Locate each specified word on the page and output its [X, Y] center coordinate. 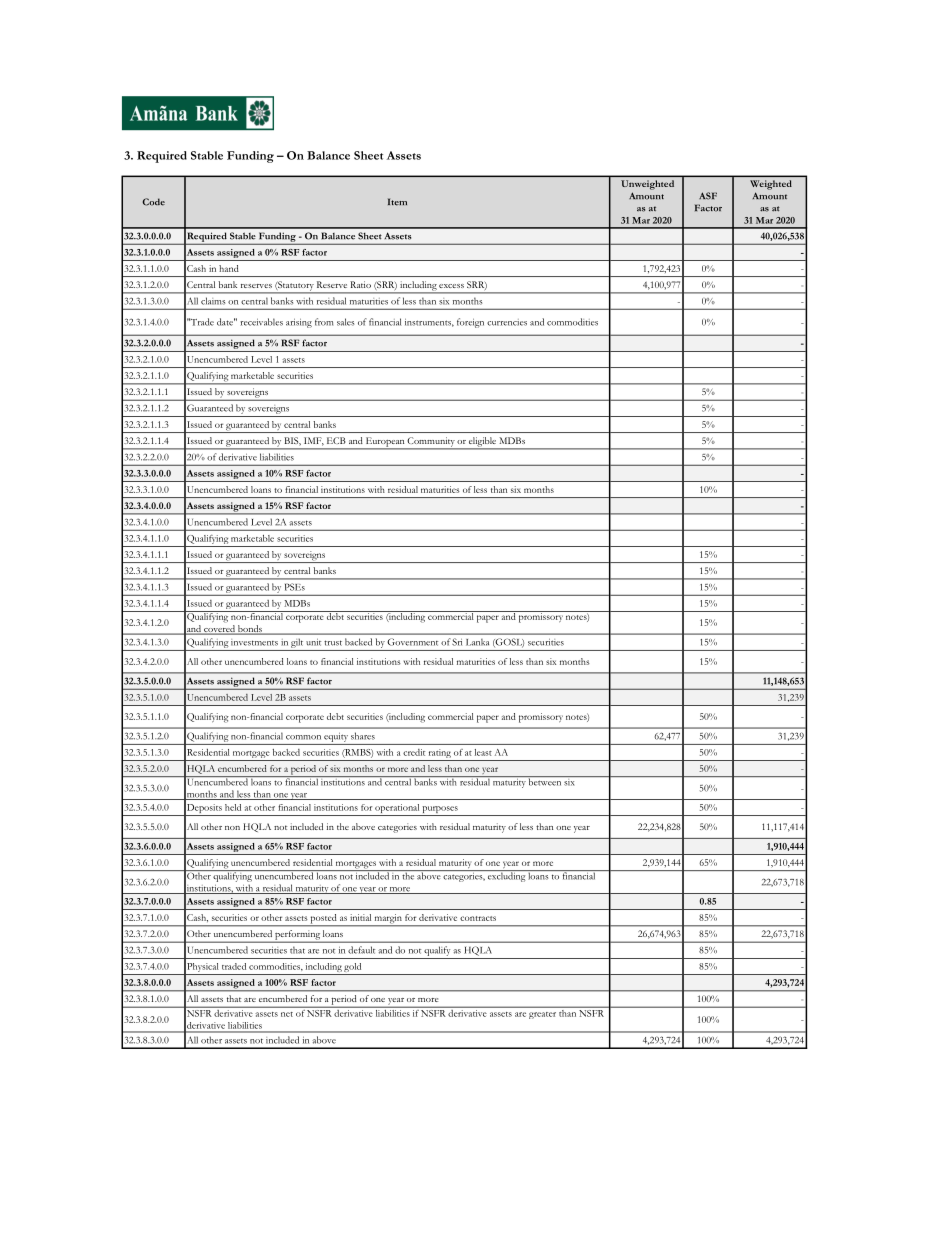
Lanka [477, 642]
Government [412, 642]
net [287, 1014]
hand [229, 268]
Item [397, 202]
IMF [314, 441]
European [385, 443]
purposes [440, 811]
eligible [482, 443]
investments [254, 642]
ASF [708, 196]
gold [353, 969]
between [545, 781]
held [233, 807]
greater [542, 1015]
